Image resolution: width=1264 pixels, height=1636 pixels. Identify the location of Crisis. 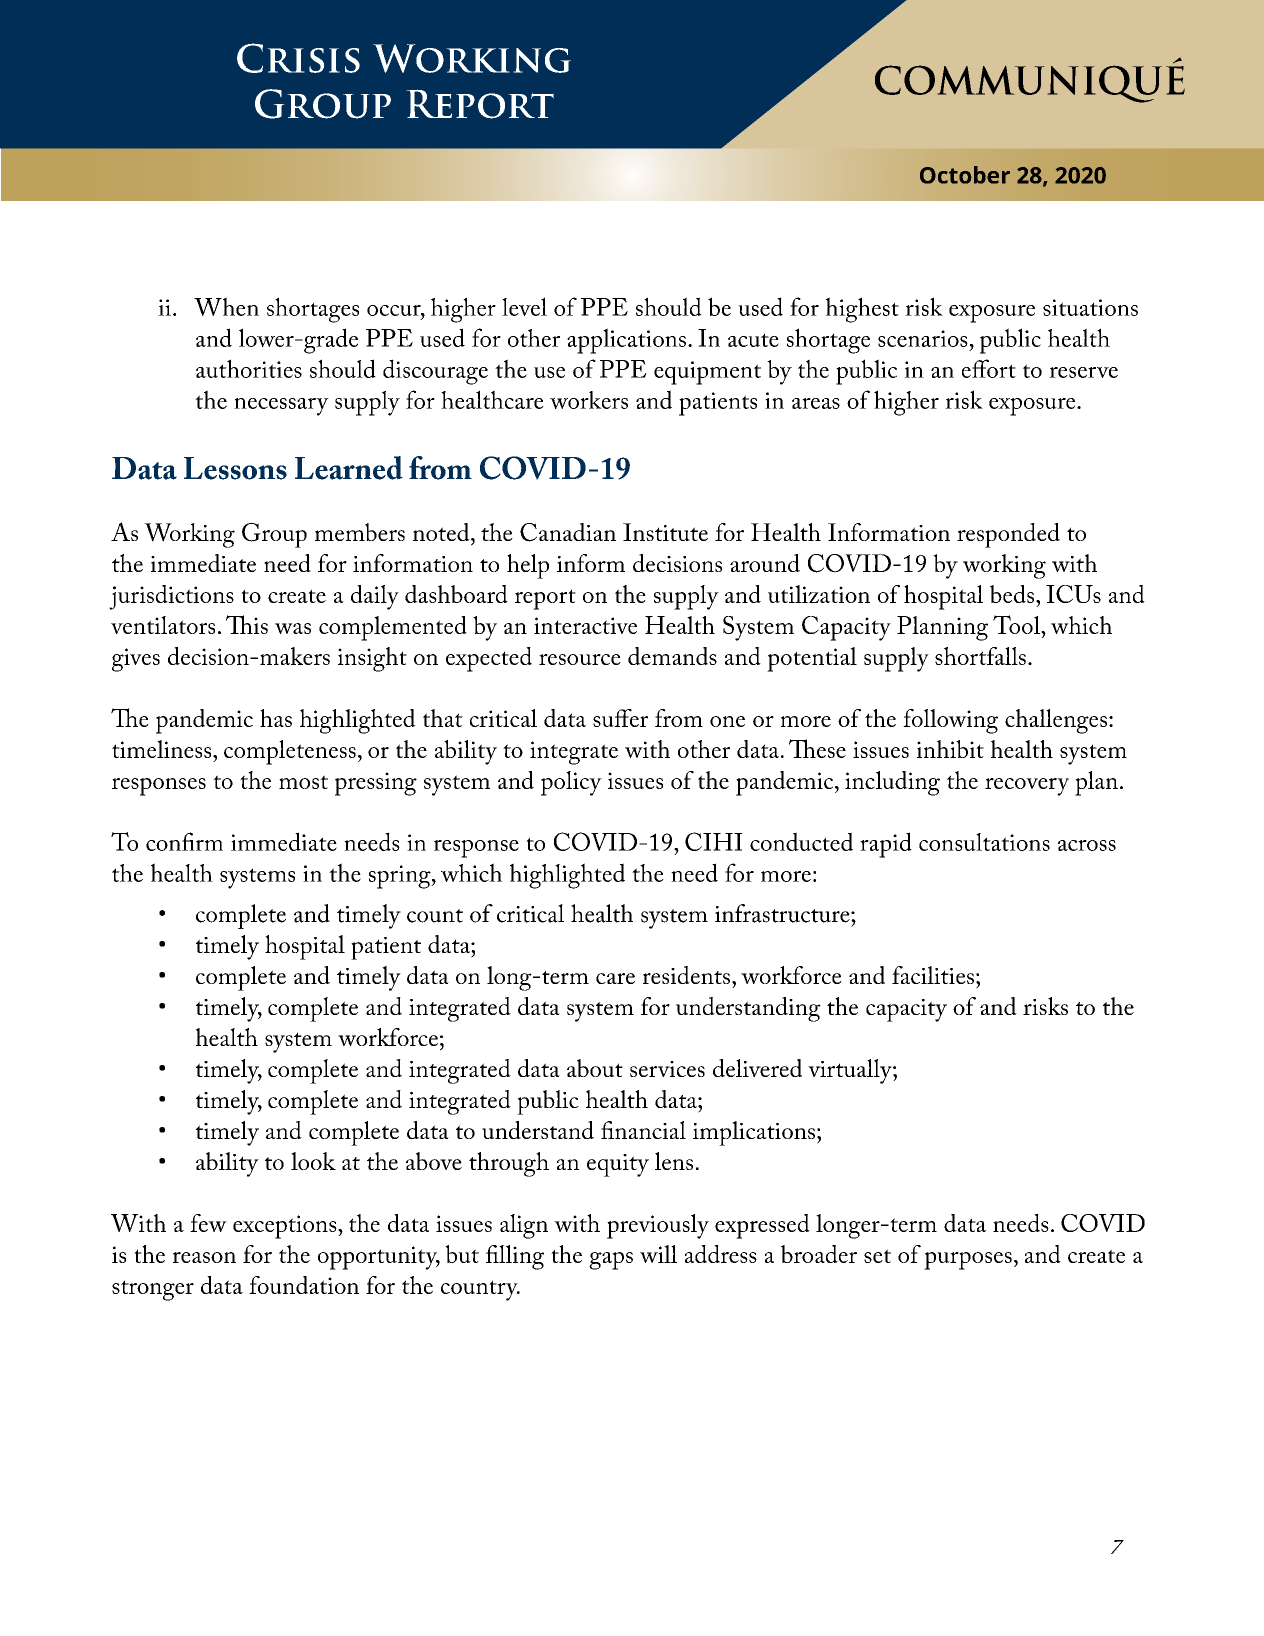
(298, 58).
